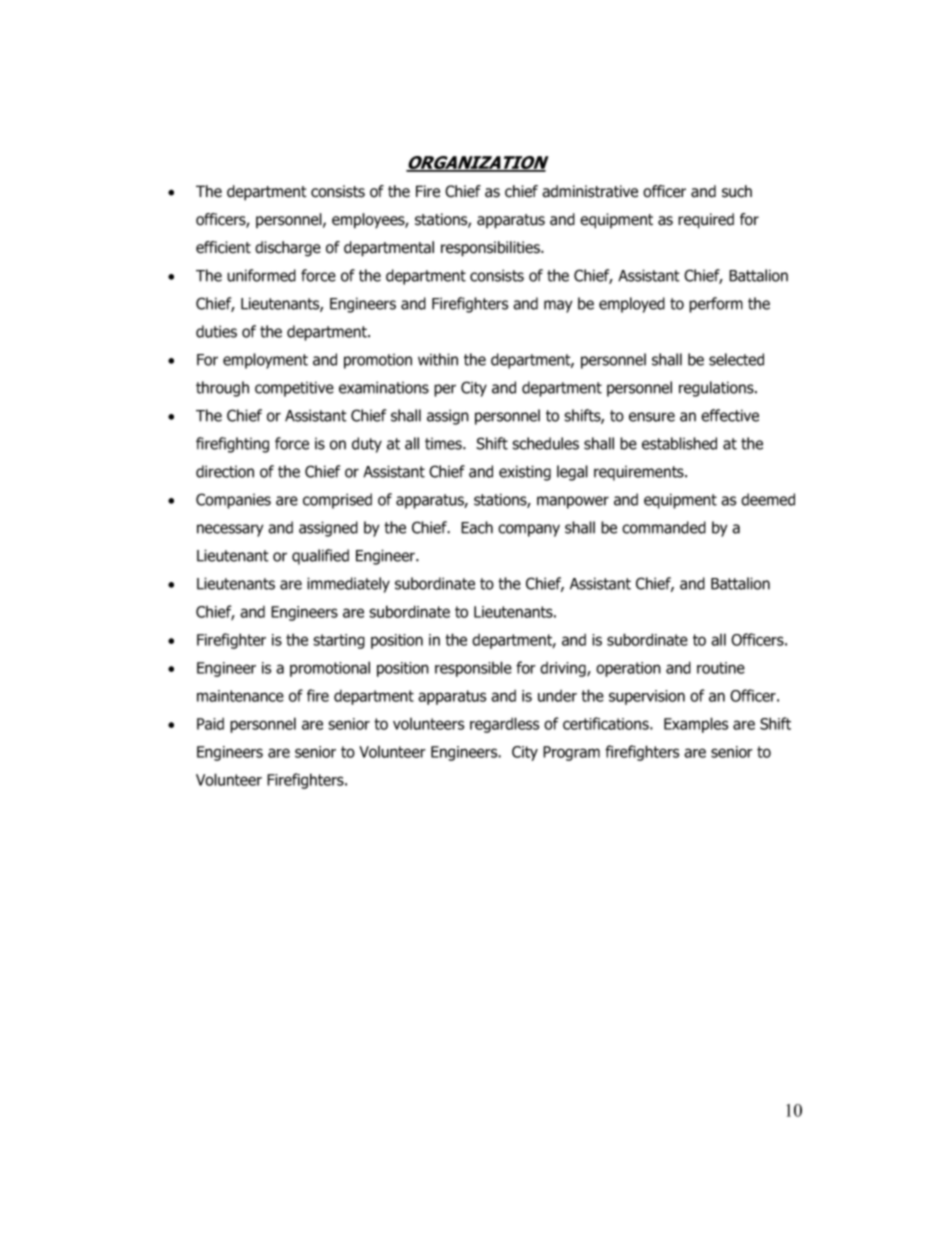 The width and height of the page is (952, 1233). I want to click on responsibilities, so click(491, 249).
